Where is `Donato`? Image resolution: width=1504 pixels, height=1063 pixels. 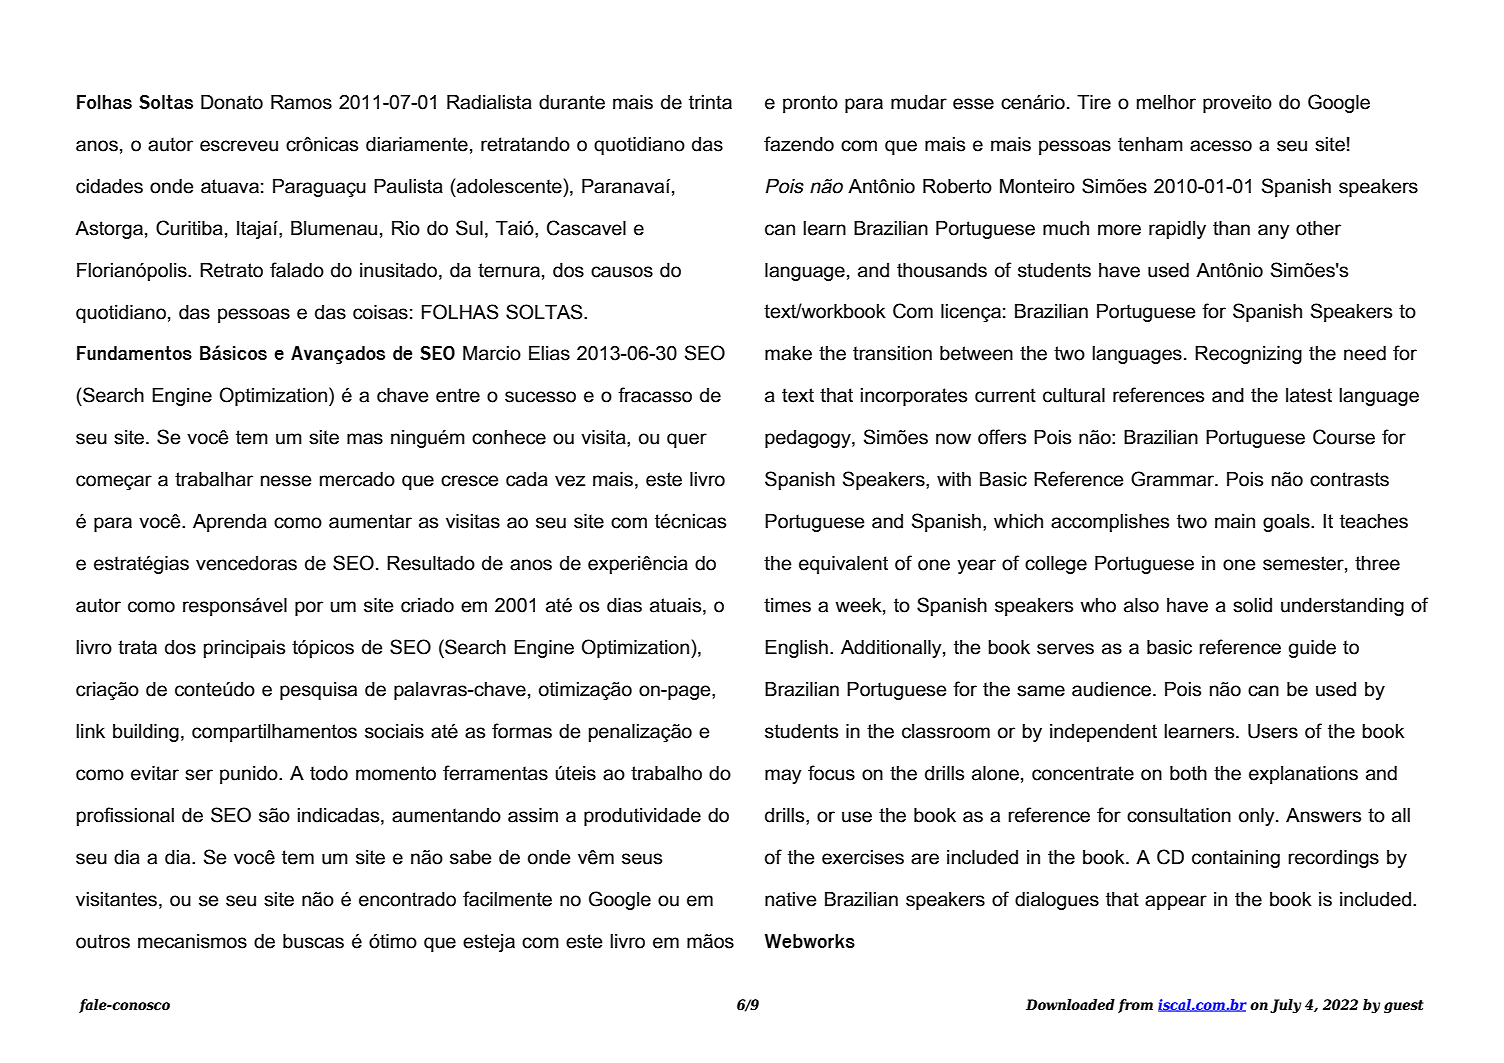
Donato is located at coordinates (232, 102).
